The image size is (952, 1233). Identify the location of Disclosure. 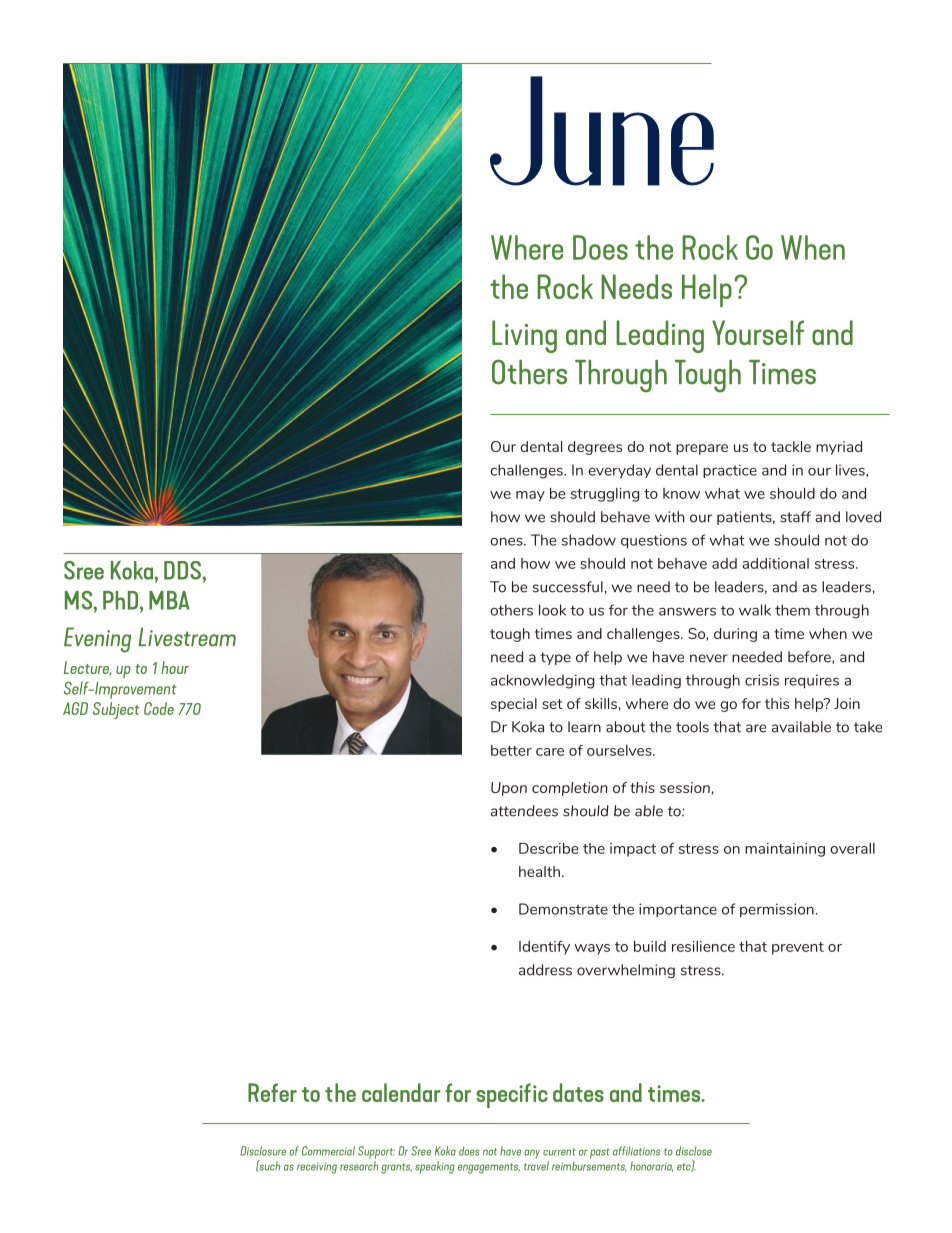
(263, 1151).
